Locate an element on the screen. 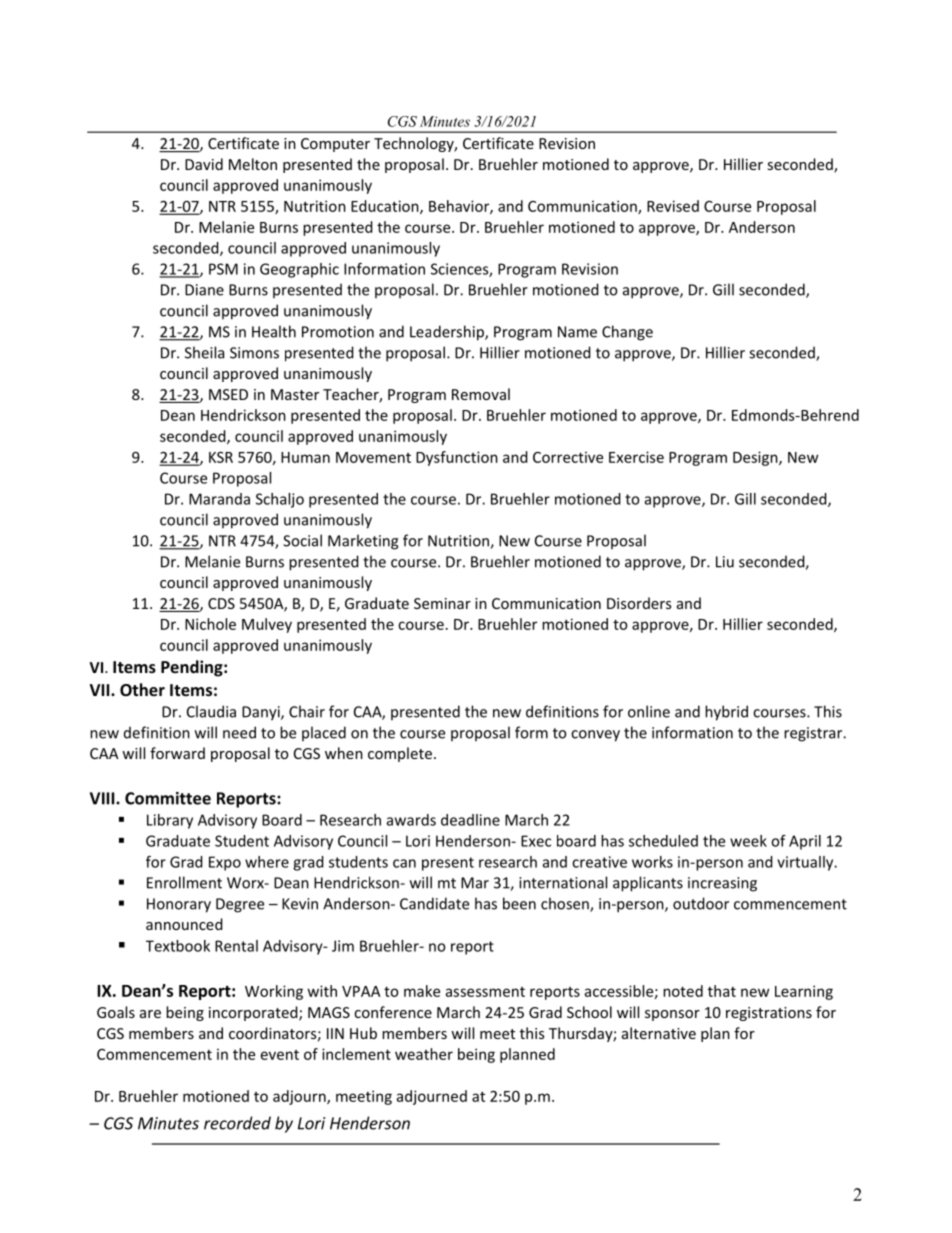 The height and width of the screenshot is (1233, 952). David is located at coordinates (204, 164).
